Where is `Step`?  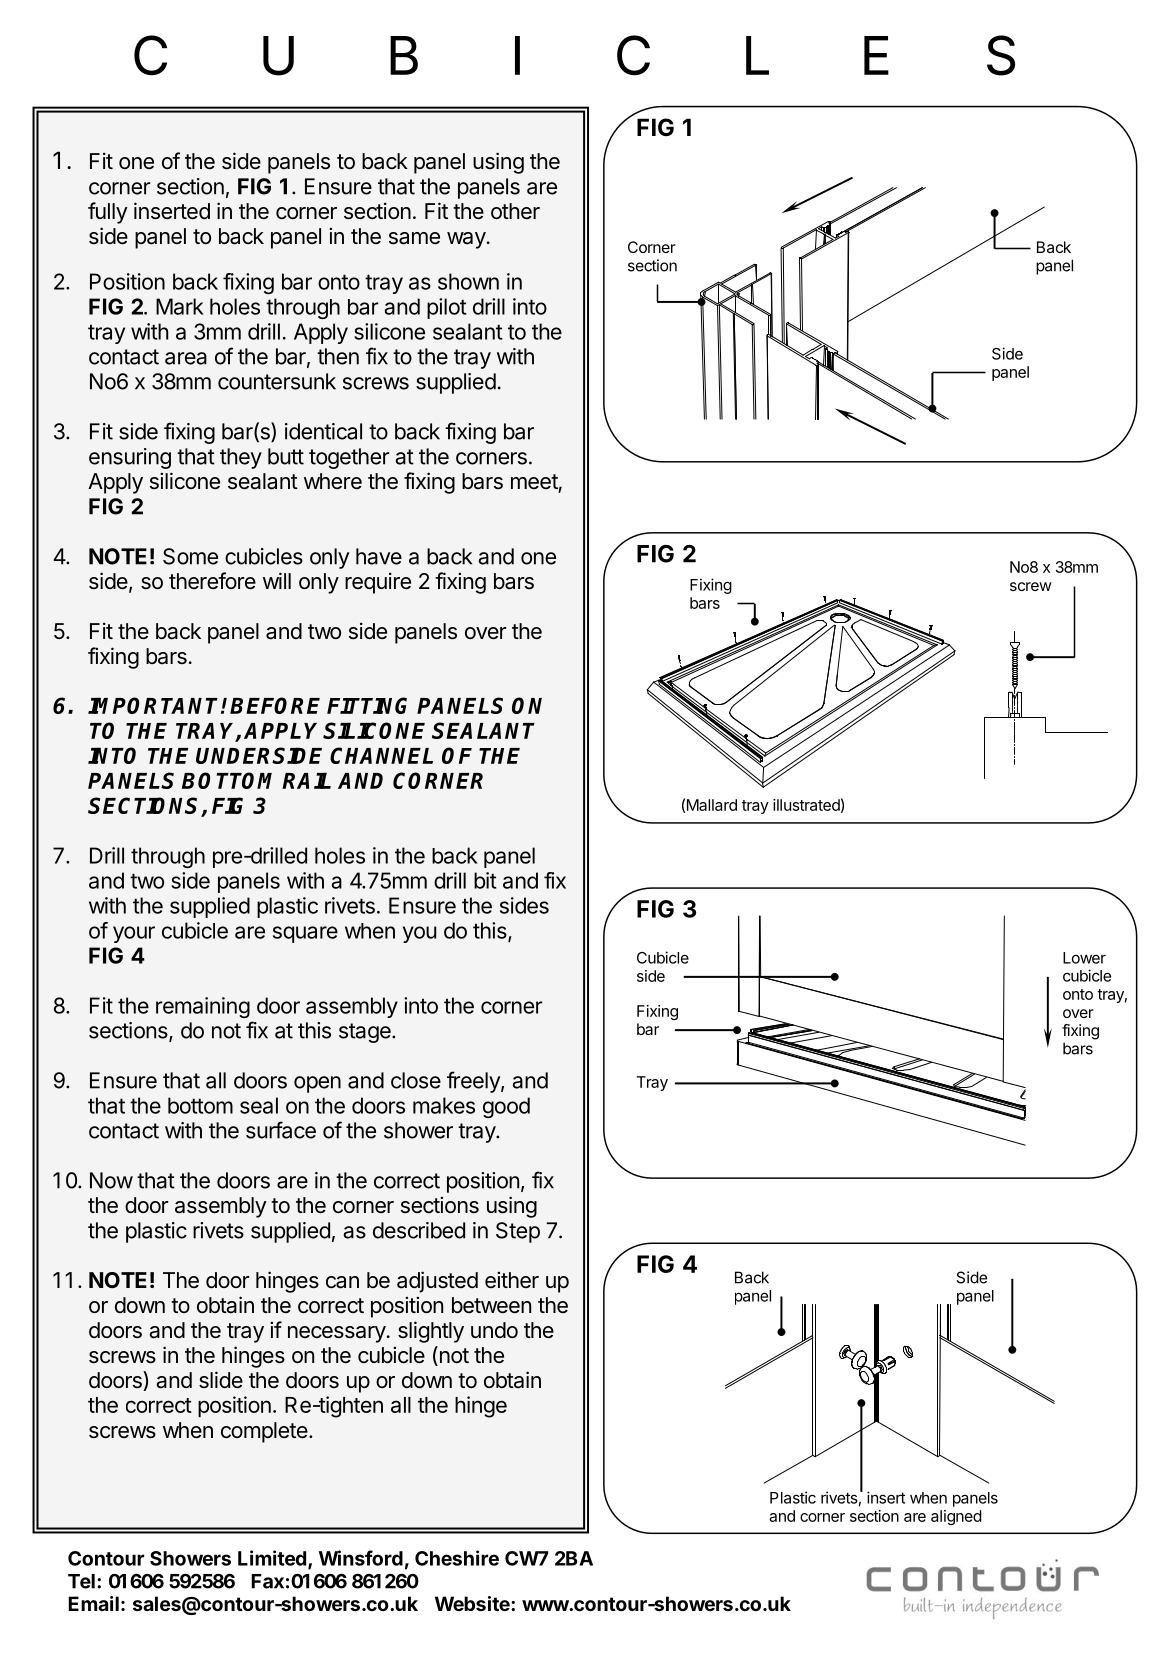 Step is located at coordinates (518, 1232).
